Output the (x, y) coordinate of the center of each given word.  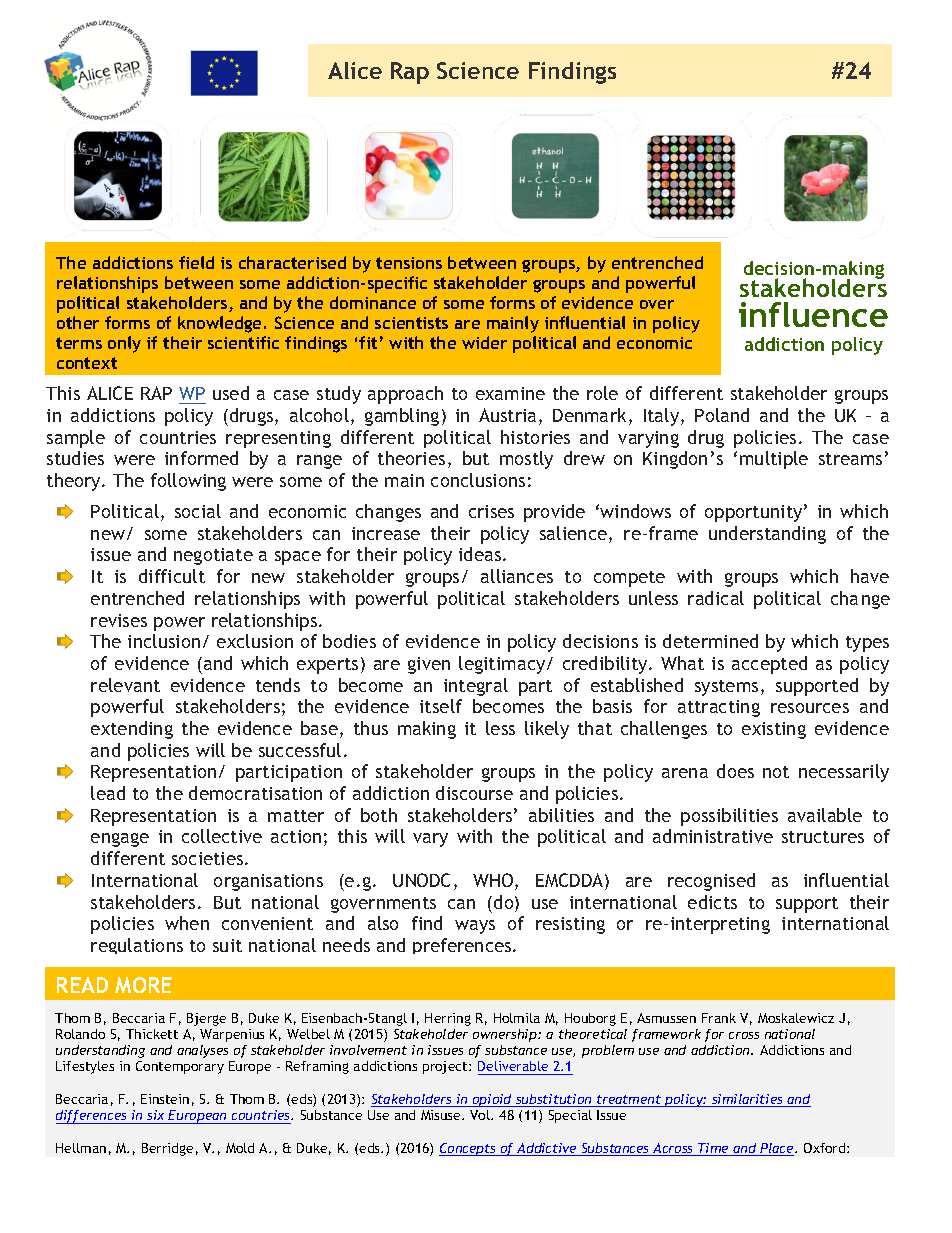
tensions (409, 263)
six (156, 1117)
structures (823, 837)
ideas (481, 554)
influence (813, 314)
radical (716, 598)
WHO (494, 881)
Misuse (442, 1115)
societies (209, 858)
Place (777, 1149)
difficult (172, 576)
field (196, 262)
